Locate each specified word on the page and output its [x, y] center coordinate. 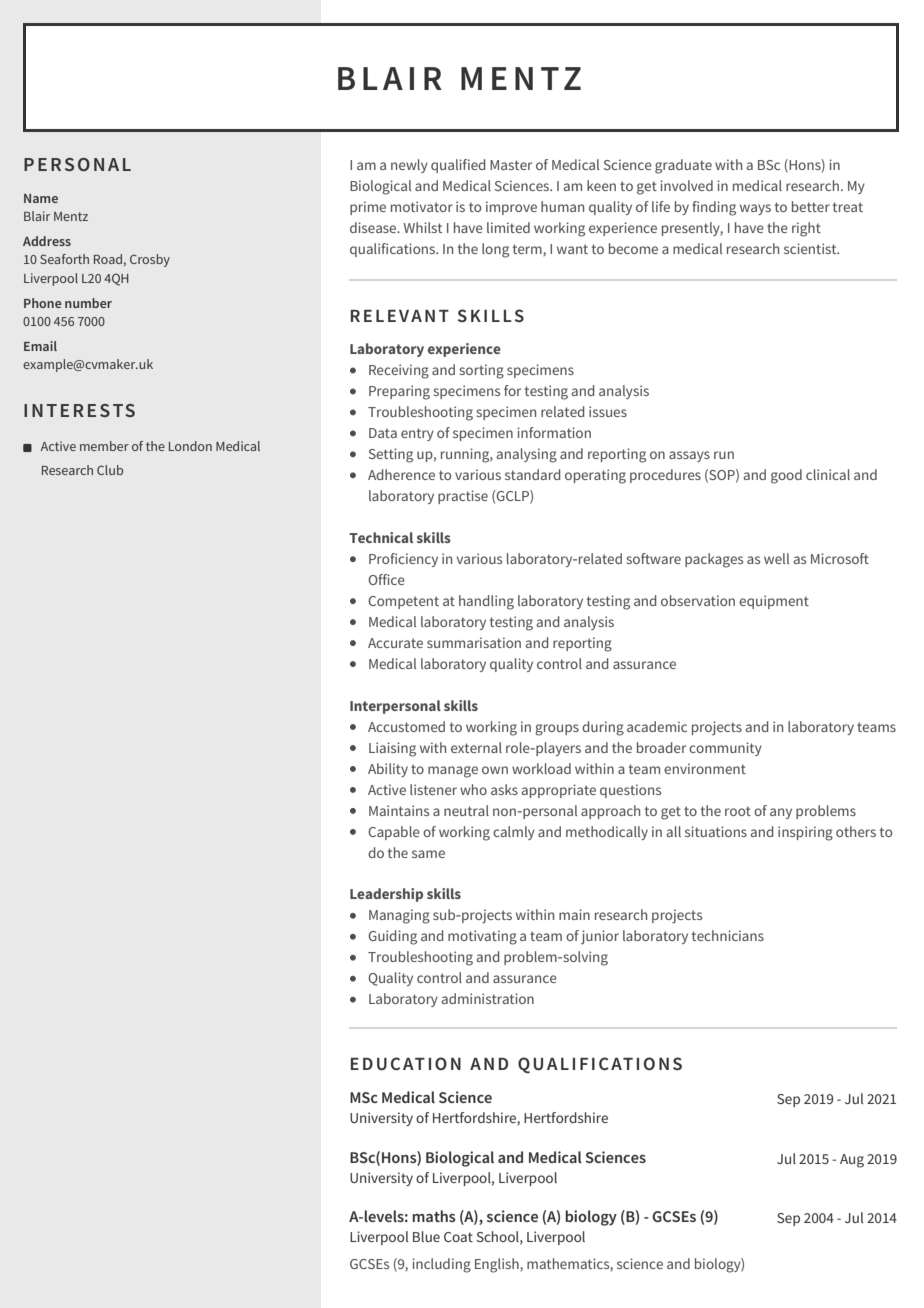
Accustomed [406, 726]
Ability [388, 770]
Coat [458, 1237]
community [725, 749]
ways [755, 209]
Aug [852, 1161]
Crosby [150, 260]
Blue [426, 1236]
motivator [422, 206]
